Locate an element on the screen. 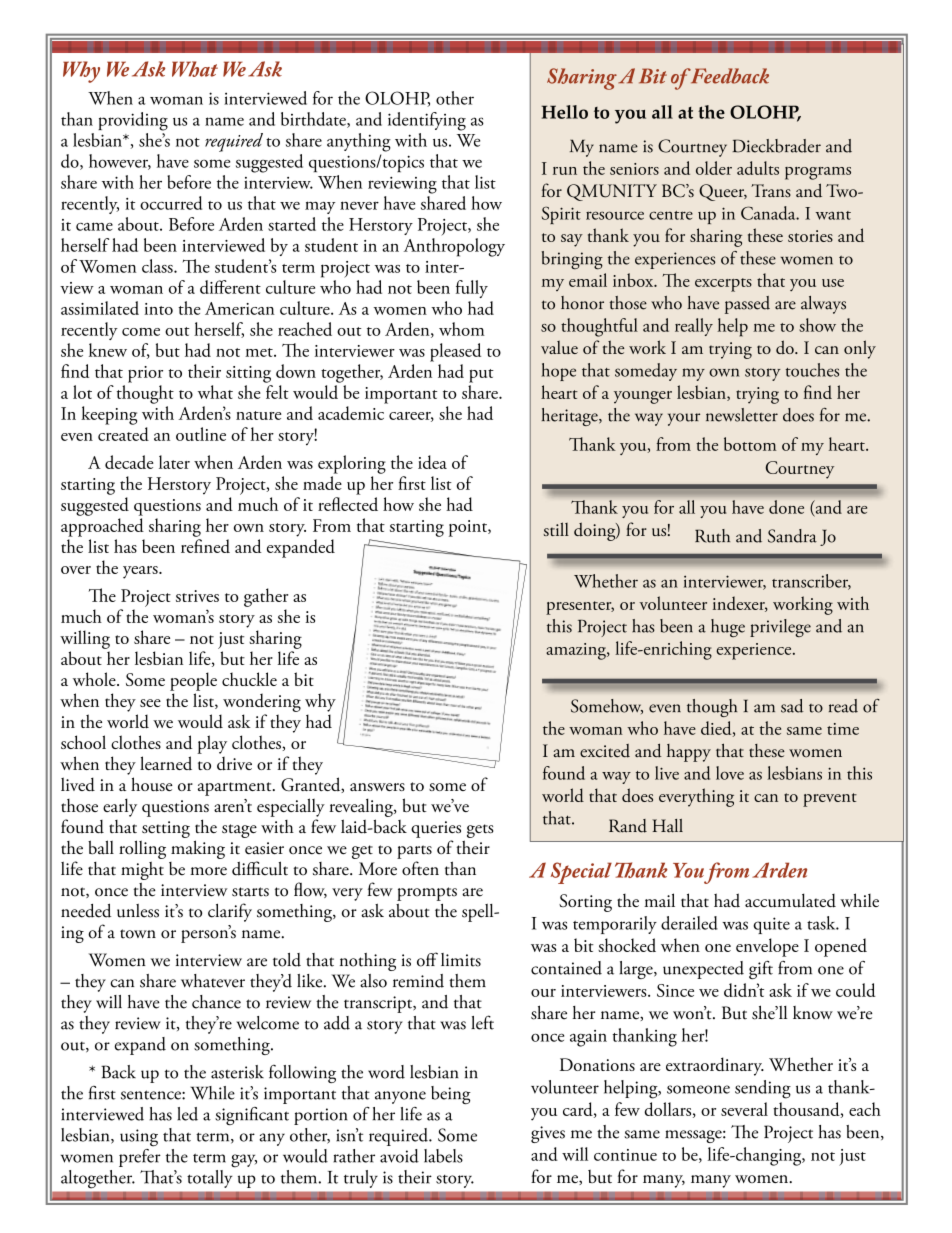 The height and width of the screenshot is (1233, 952). labels is located at coordinates (443, 1156).
